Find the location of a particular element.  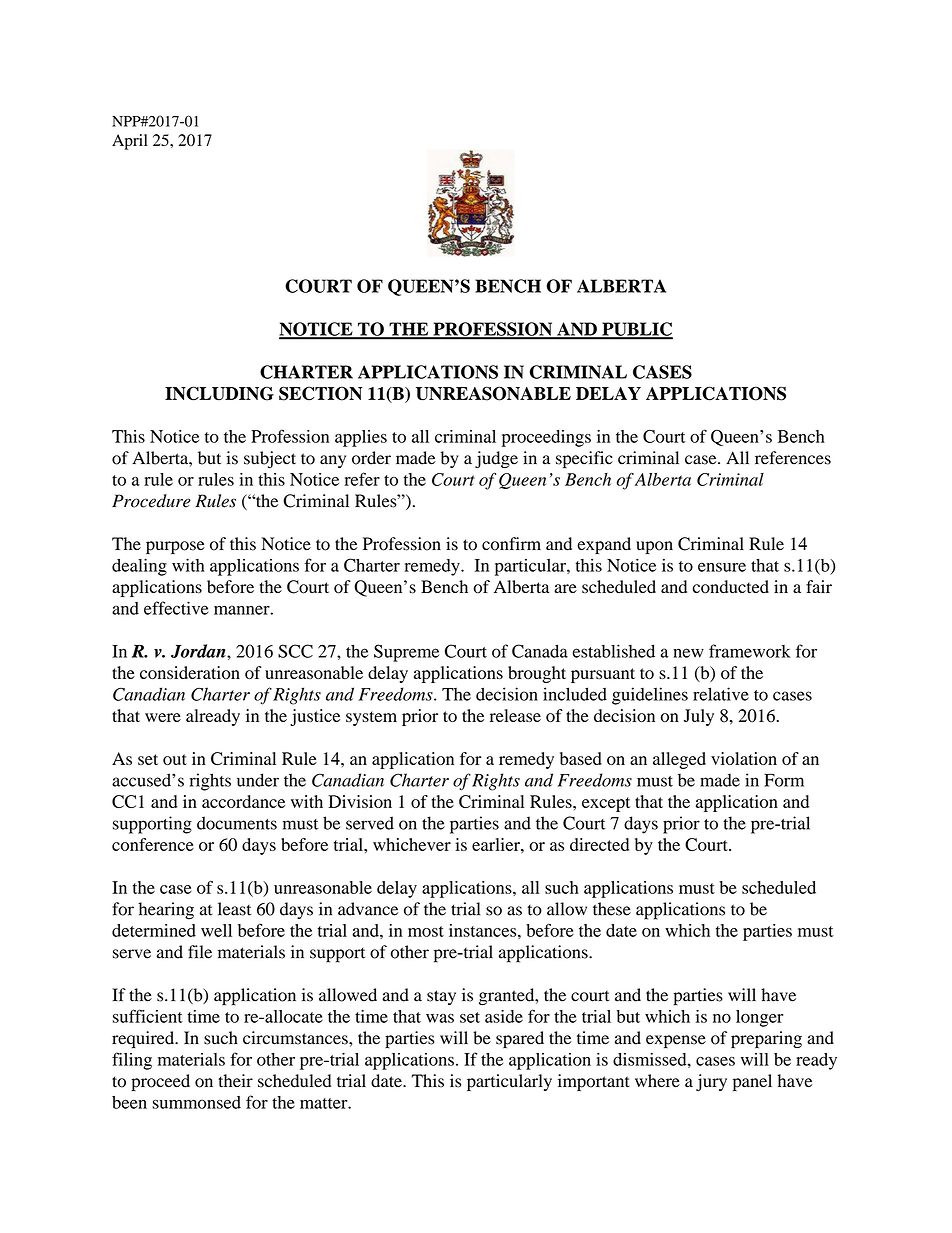

spared is located at coordinates (520, 1040).
